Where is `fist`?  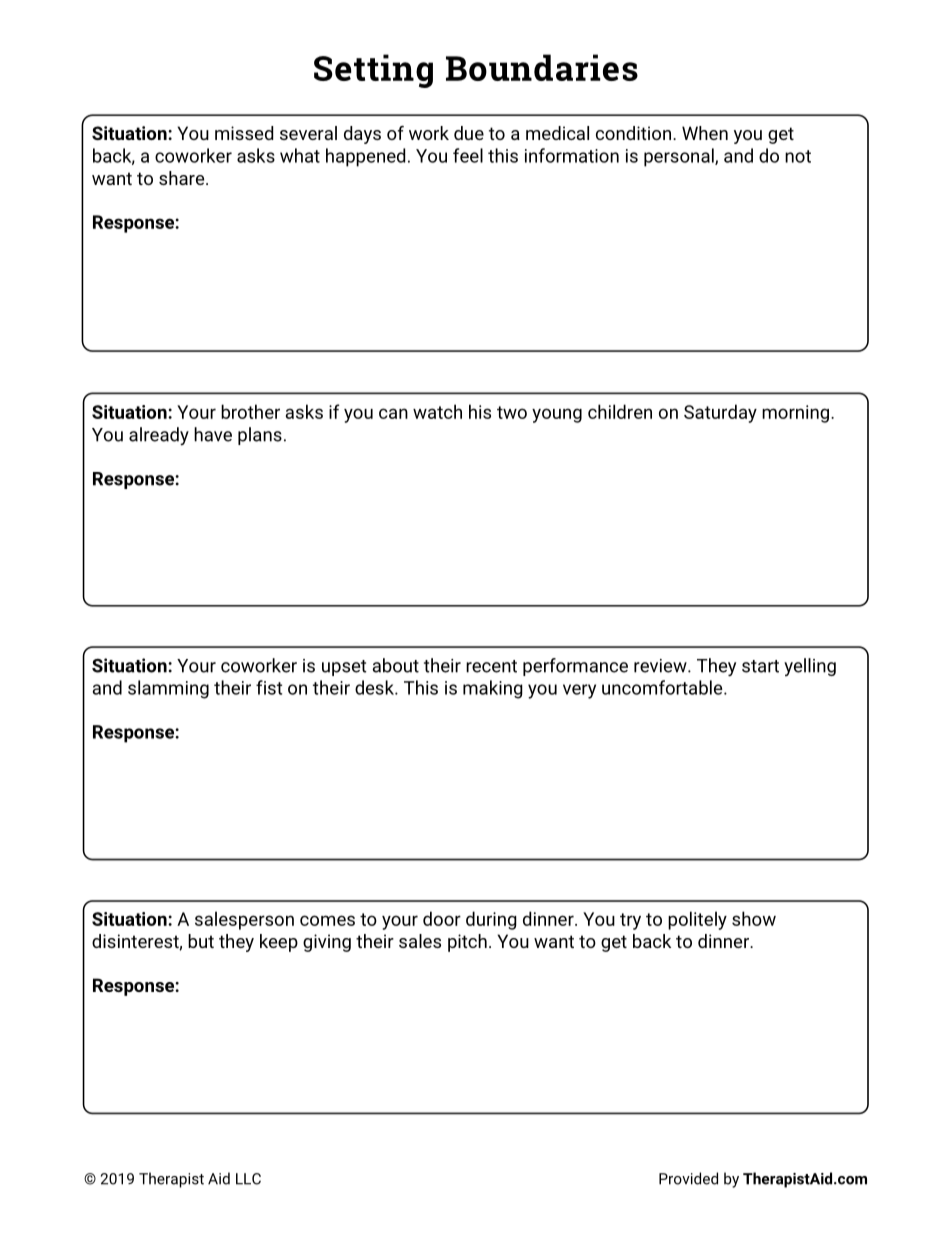
fist is located at coordinates (269, 687).
